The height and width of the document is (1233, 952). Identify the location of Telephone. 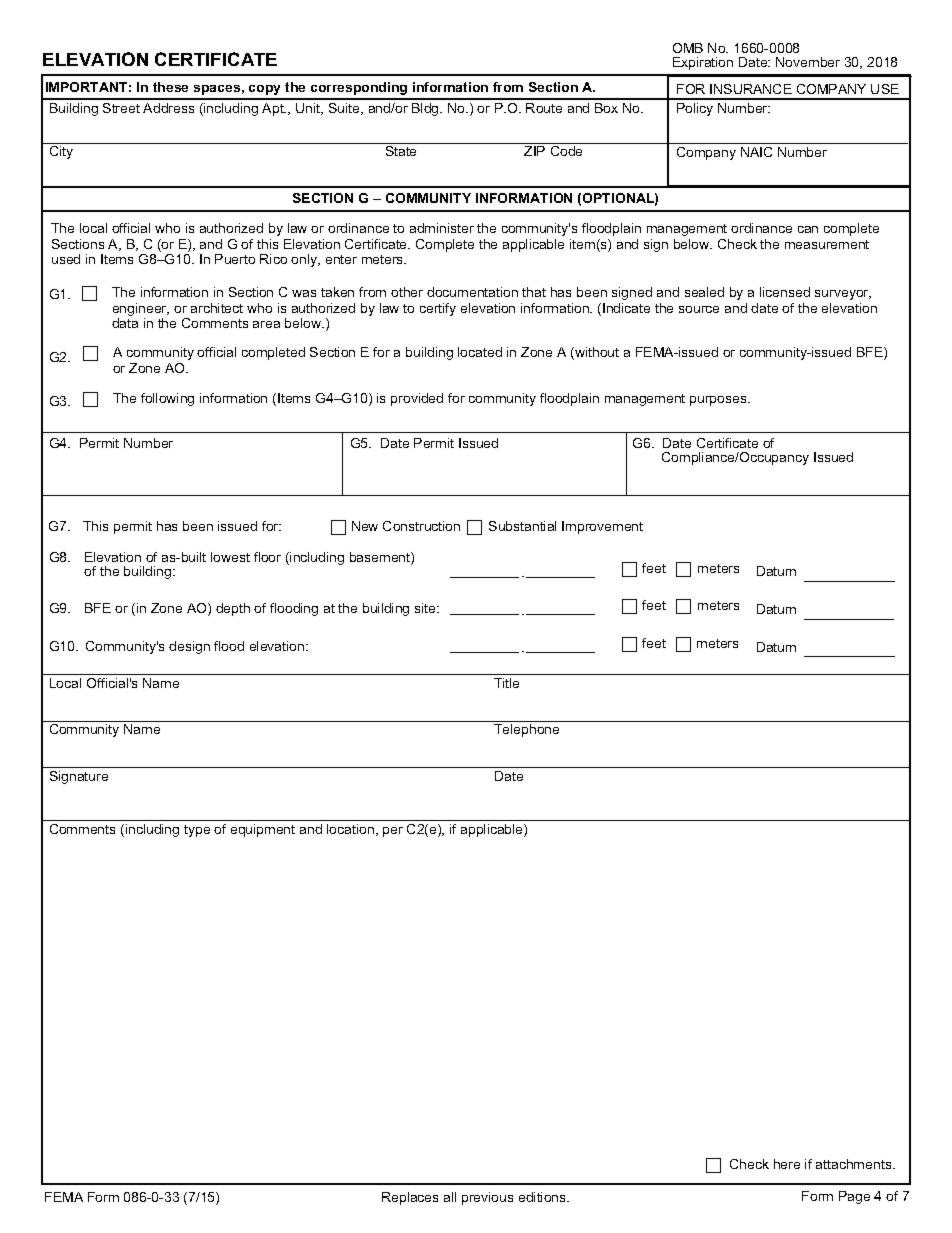
(526, 730).
